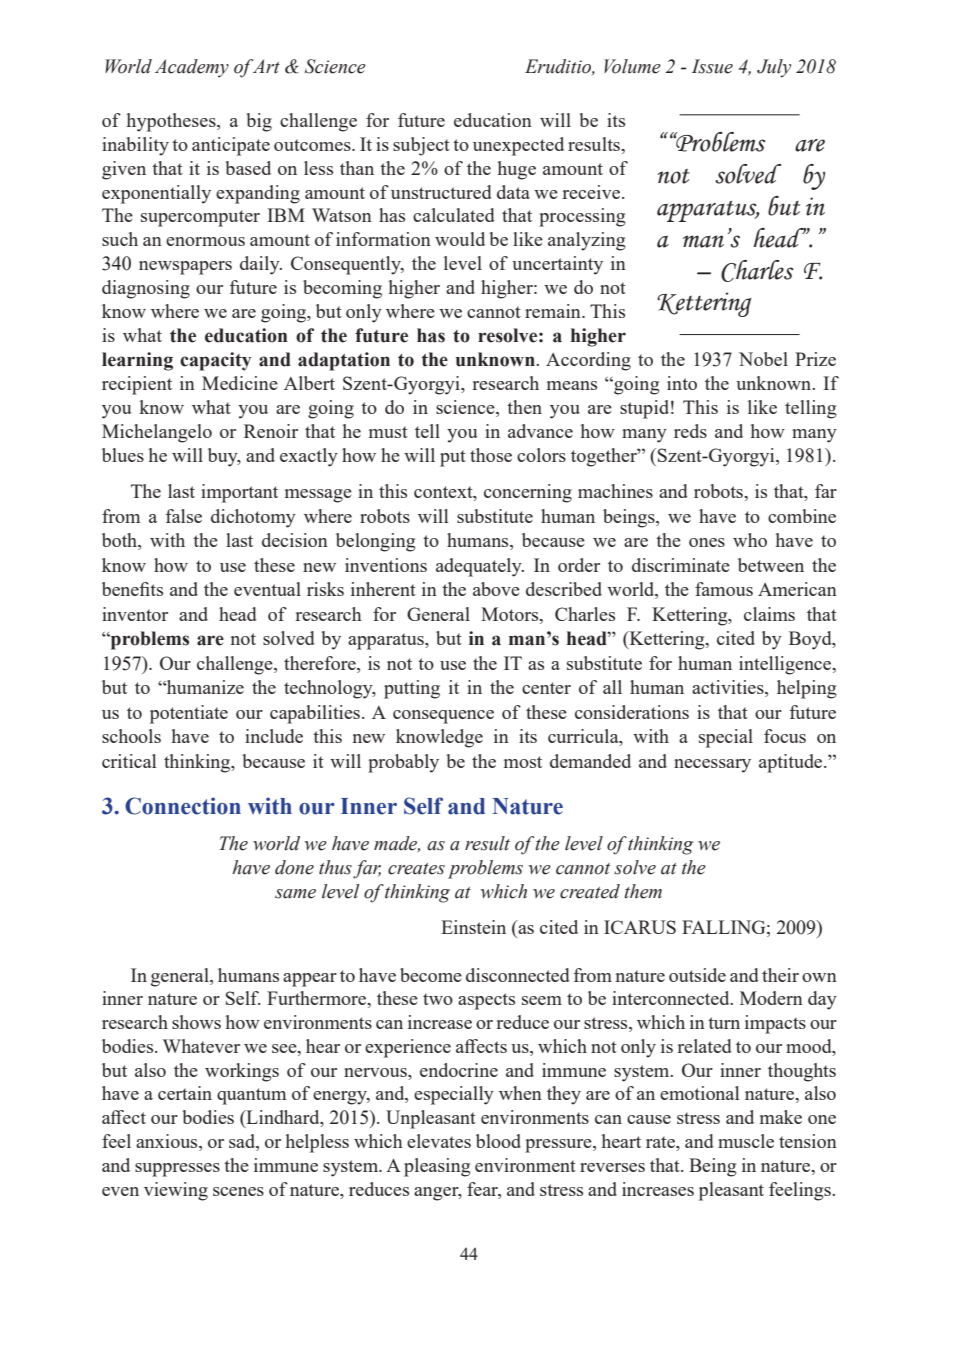  Describe the element at coordinates (712, 66) in the document. I see `Issue` at that location.
